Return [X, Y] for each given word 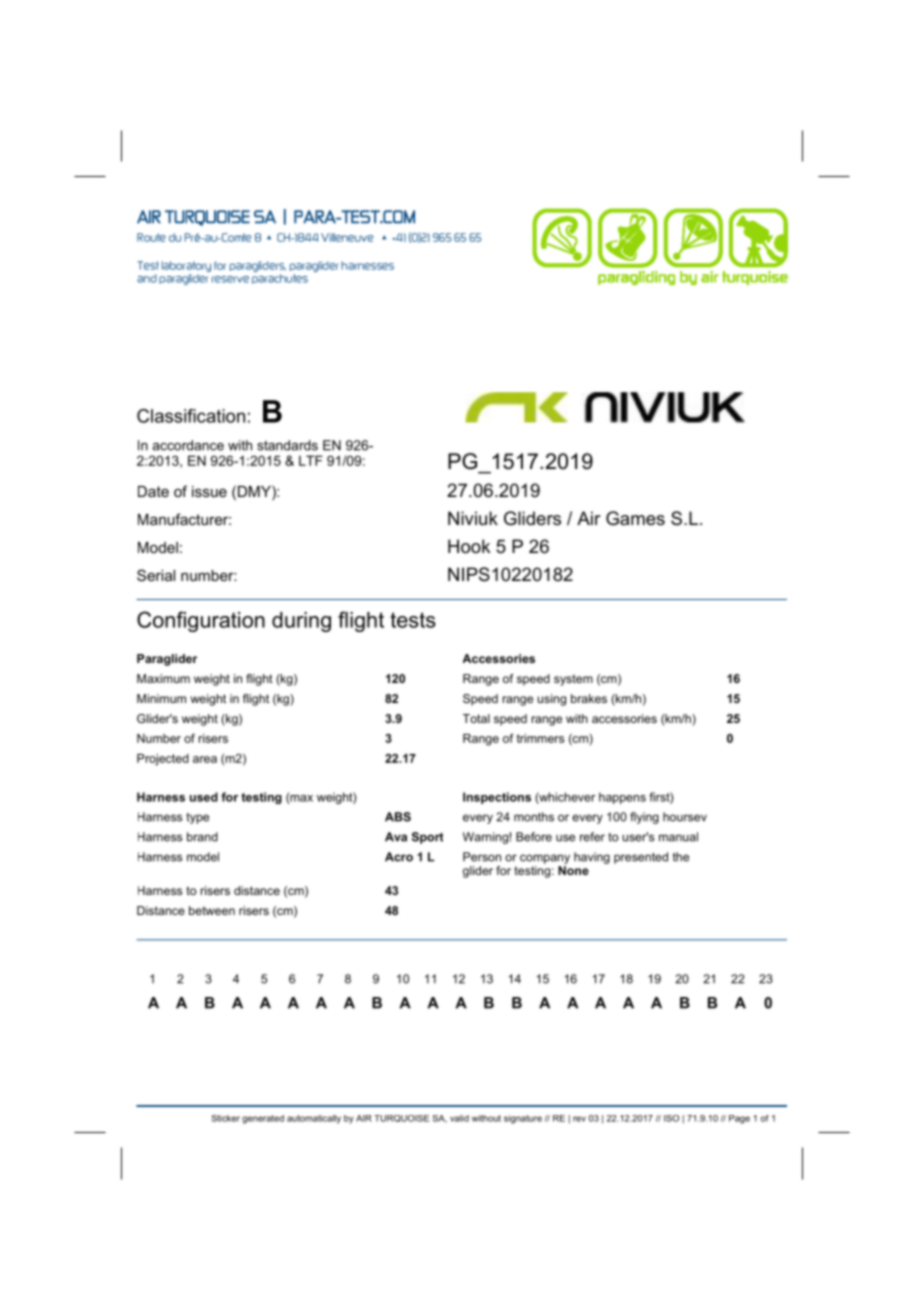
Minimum [161, 698]
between [212, 910]
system [573, 680]
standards [287, 445]
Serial [156, 575]
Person [482, 857]
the [681, 857]
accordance [188, 445]
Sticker [226, 1118]
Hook [469, 546]
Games [635, 518]
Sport [427, 838]
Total [476, 718]
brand [202, 837]
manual [678, 837]
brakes [589, 698]
